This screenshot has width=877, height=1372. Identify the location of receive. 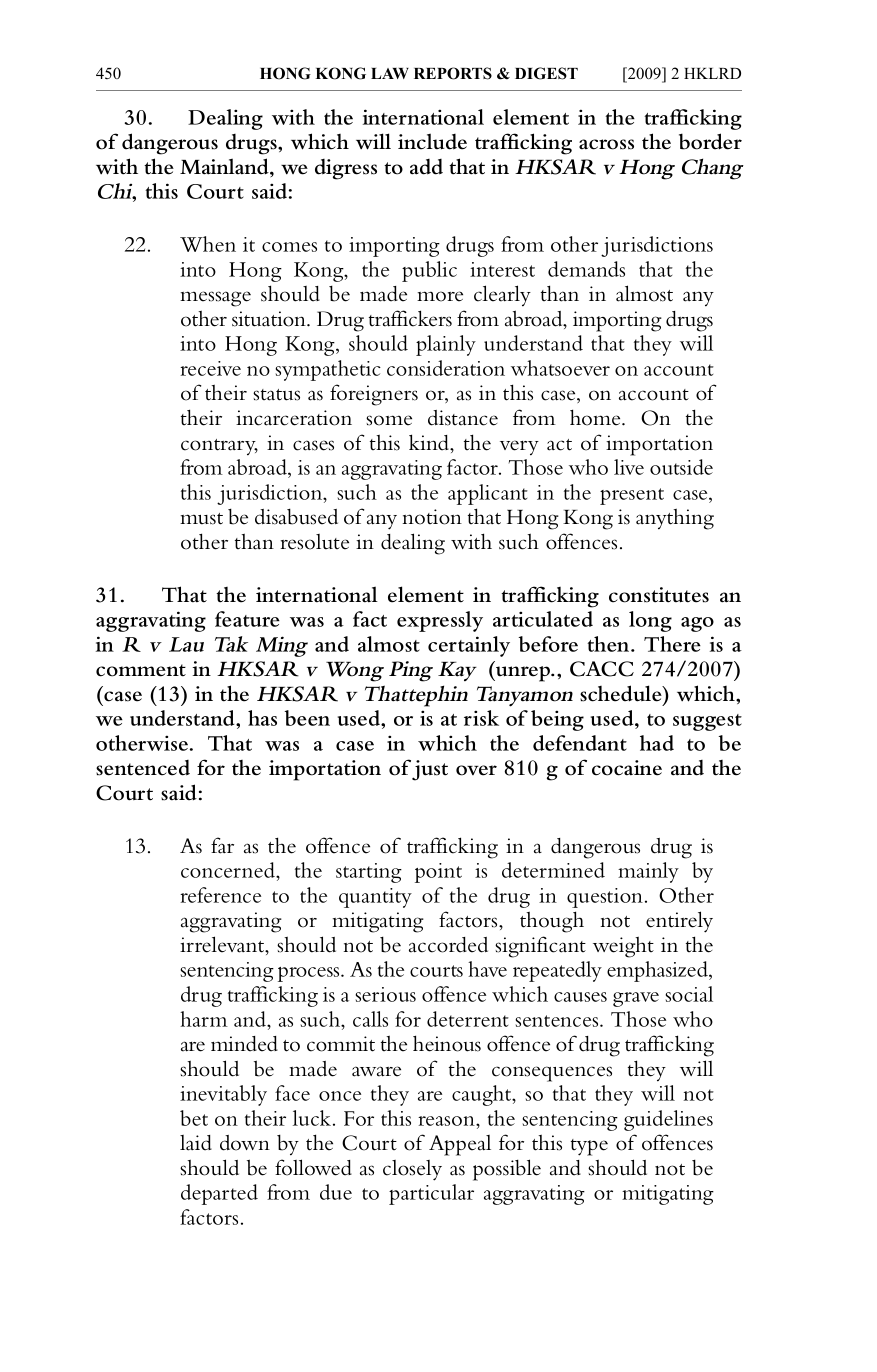
(210, 368).
